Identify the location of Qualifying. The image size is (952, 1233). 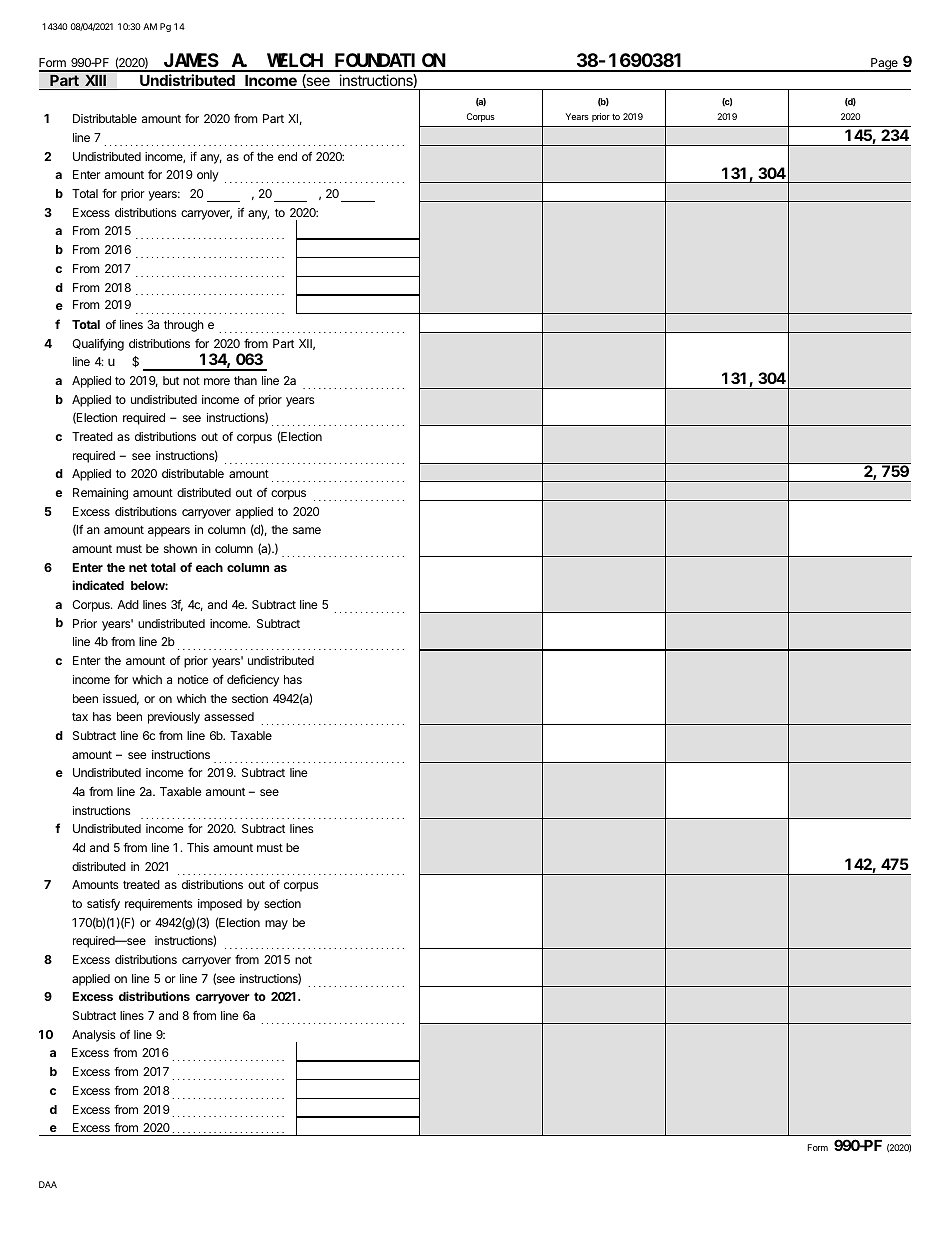
(98, 345).
